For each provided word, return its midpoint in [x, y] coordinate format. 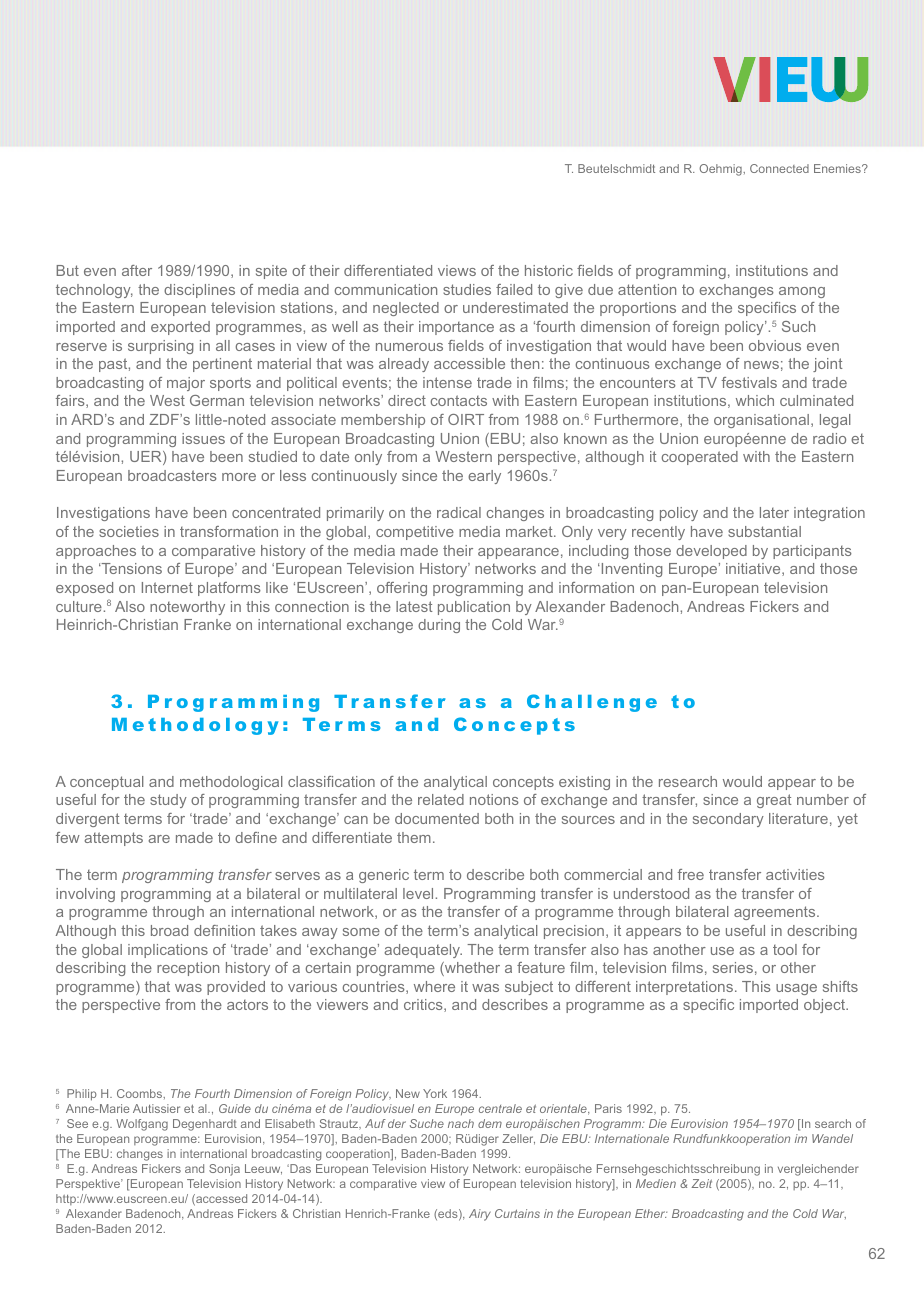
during [439, 626]
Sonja [224, 1170]
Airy [480, 1215]
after [137, 270]
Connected [779, 168]
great [774, 801]
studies [467, 289]
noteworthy [187, 608]
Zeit [701, 1183]
